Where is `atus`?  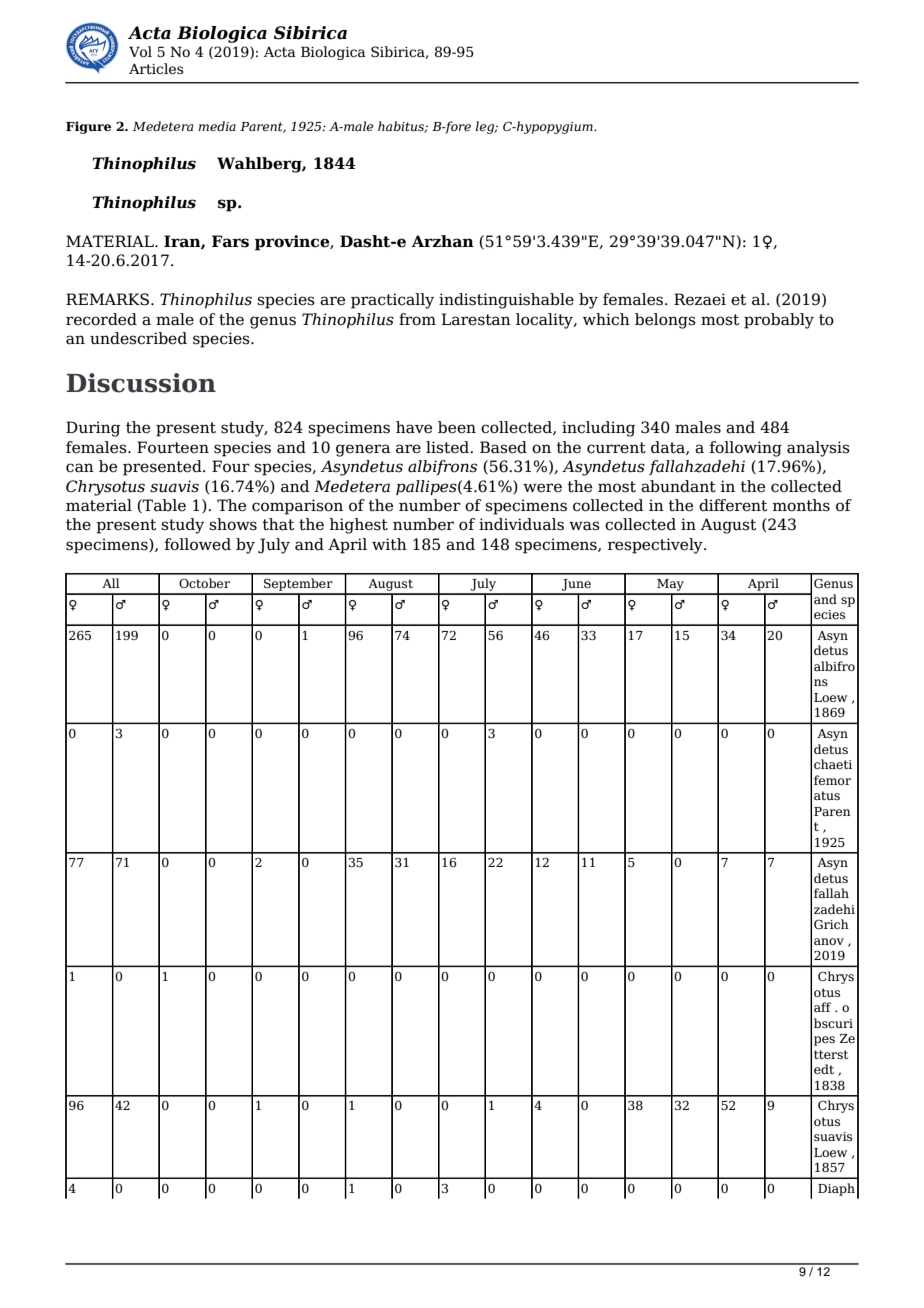 atus is located at coordinates (827, 795).
